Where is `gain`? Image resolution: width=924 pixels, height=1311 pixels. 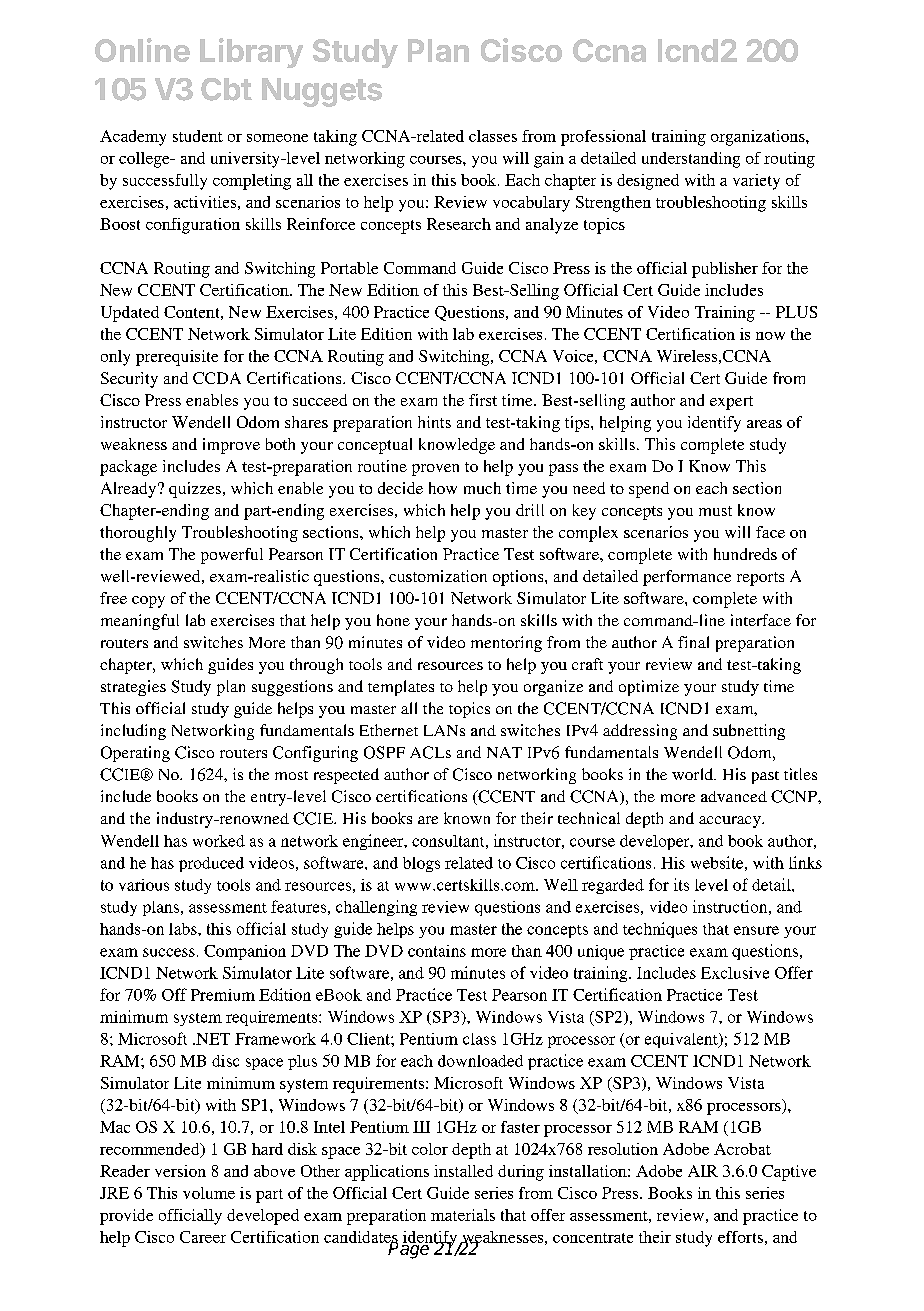 gain is located at coordinates (549, 160).
